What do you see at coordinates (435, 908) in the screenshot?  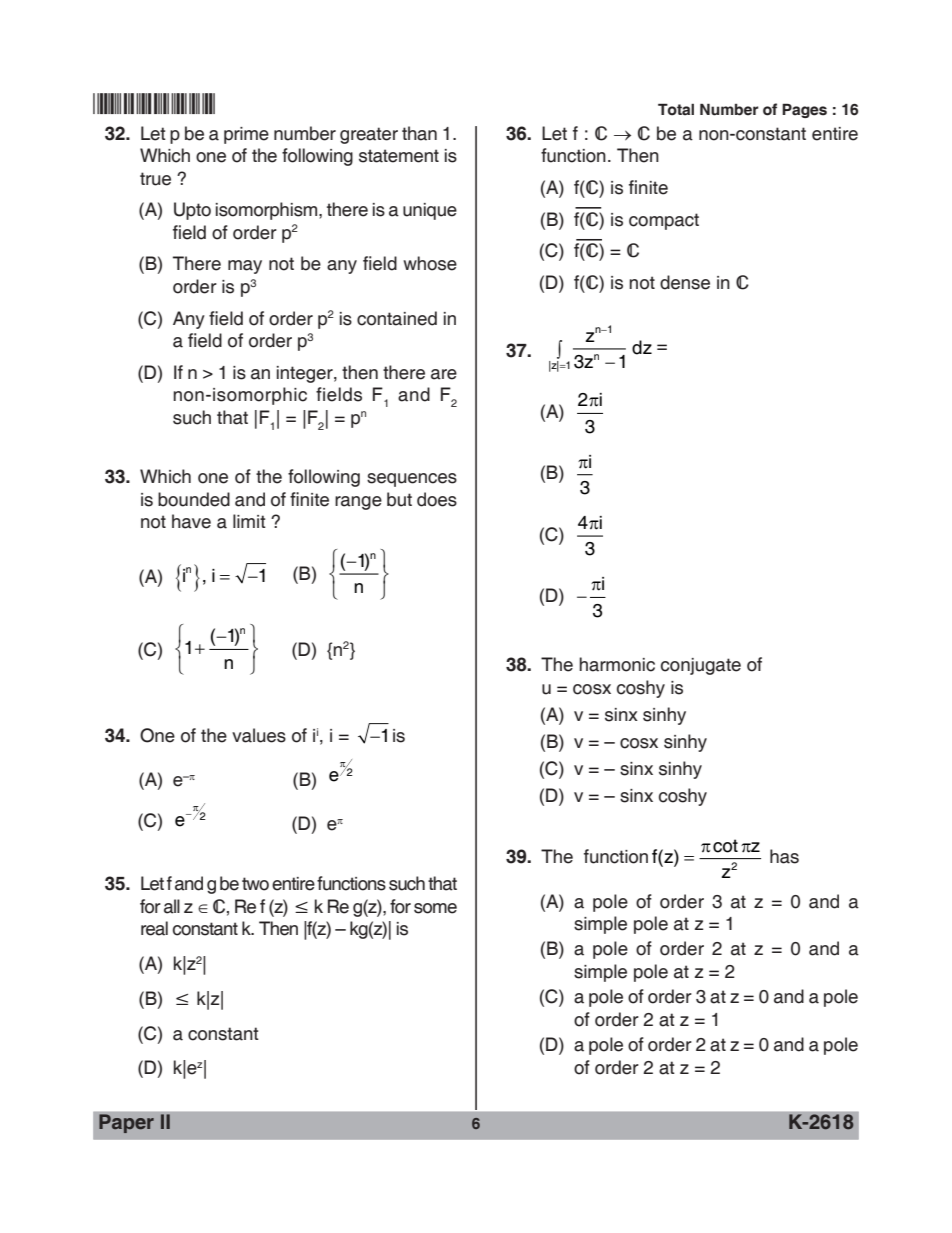 I see `some` at bounding box center [435, 908].
